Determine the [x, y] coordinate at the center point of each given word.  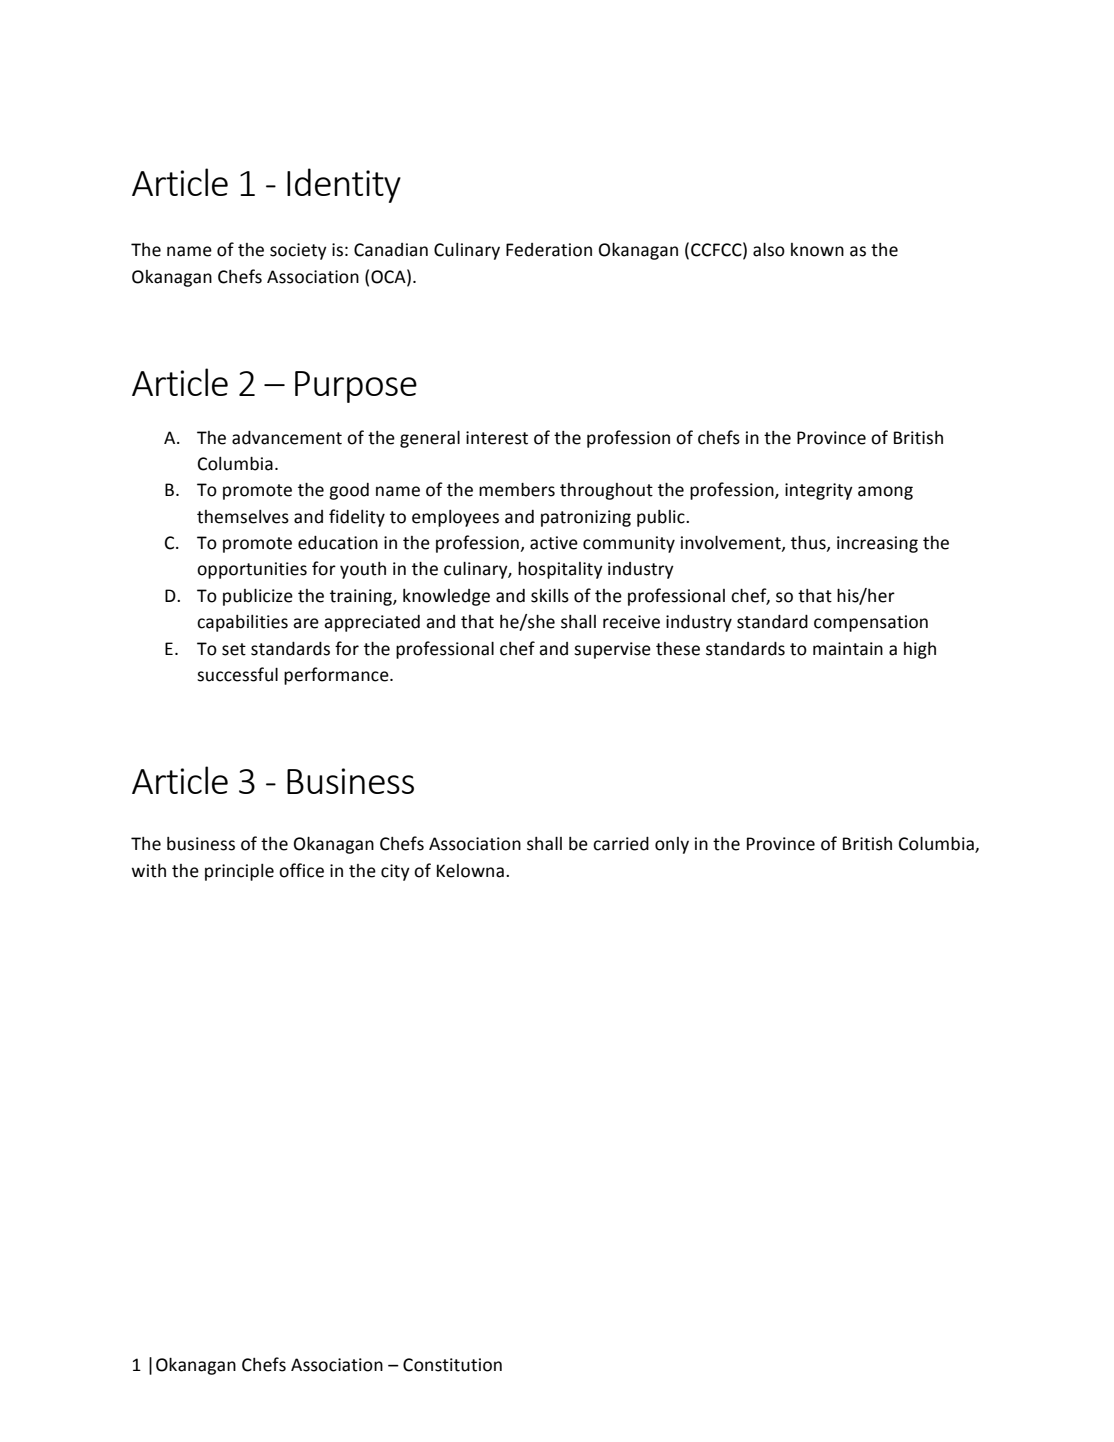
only [672, 845]
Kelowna [470, 871]
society [298, 251]
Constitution [452, 1365]
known [817, 250]
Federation [549, 250]
